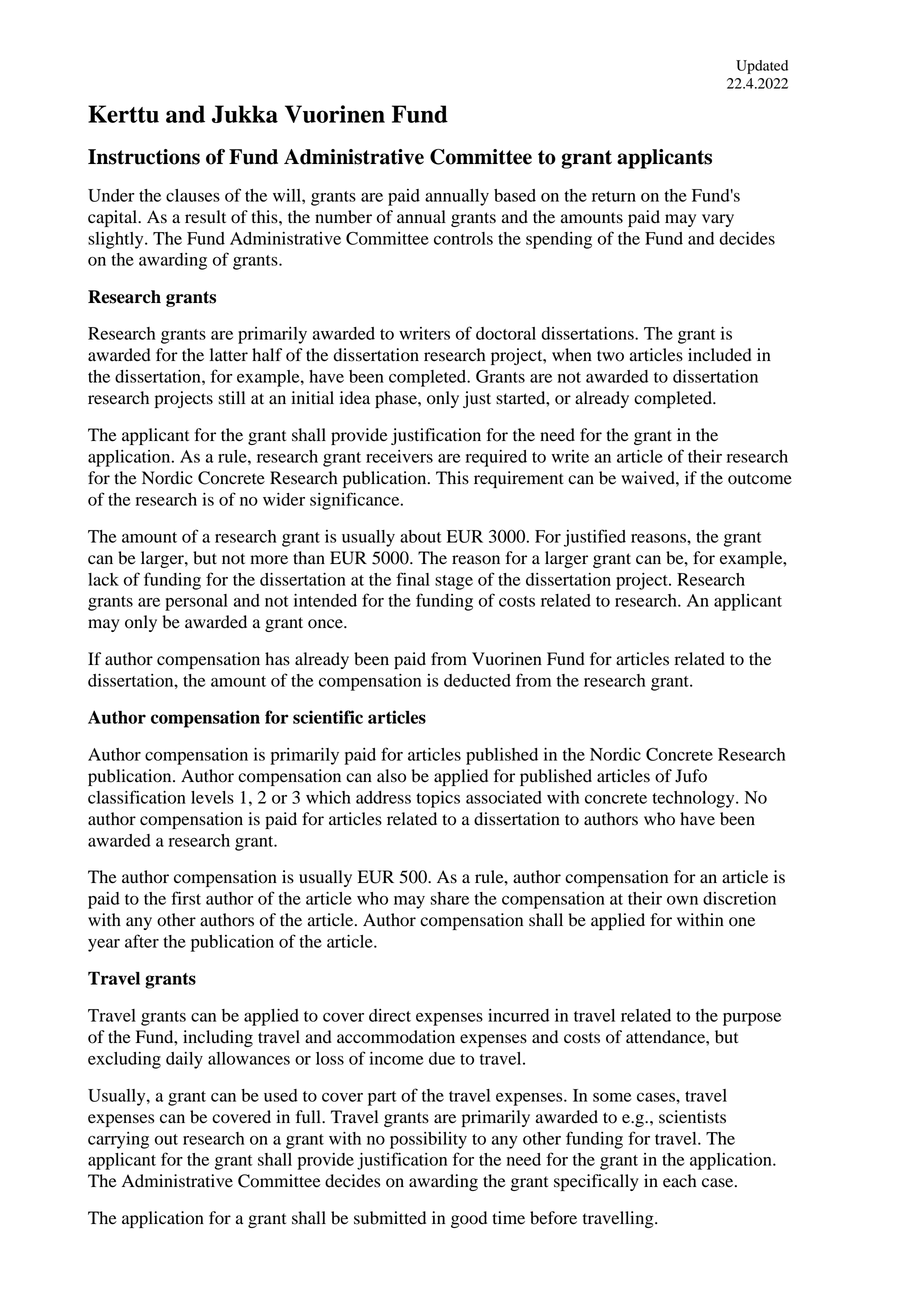 This screenshot has height=1308, width=924. I want to click on personal, so click(196, 602).
